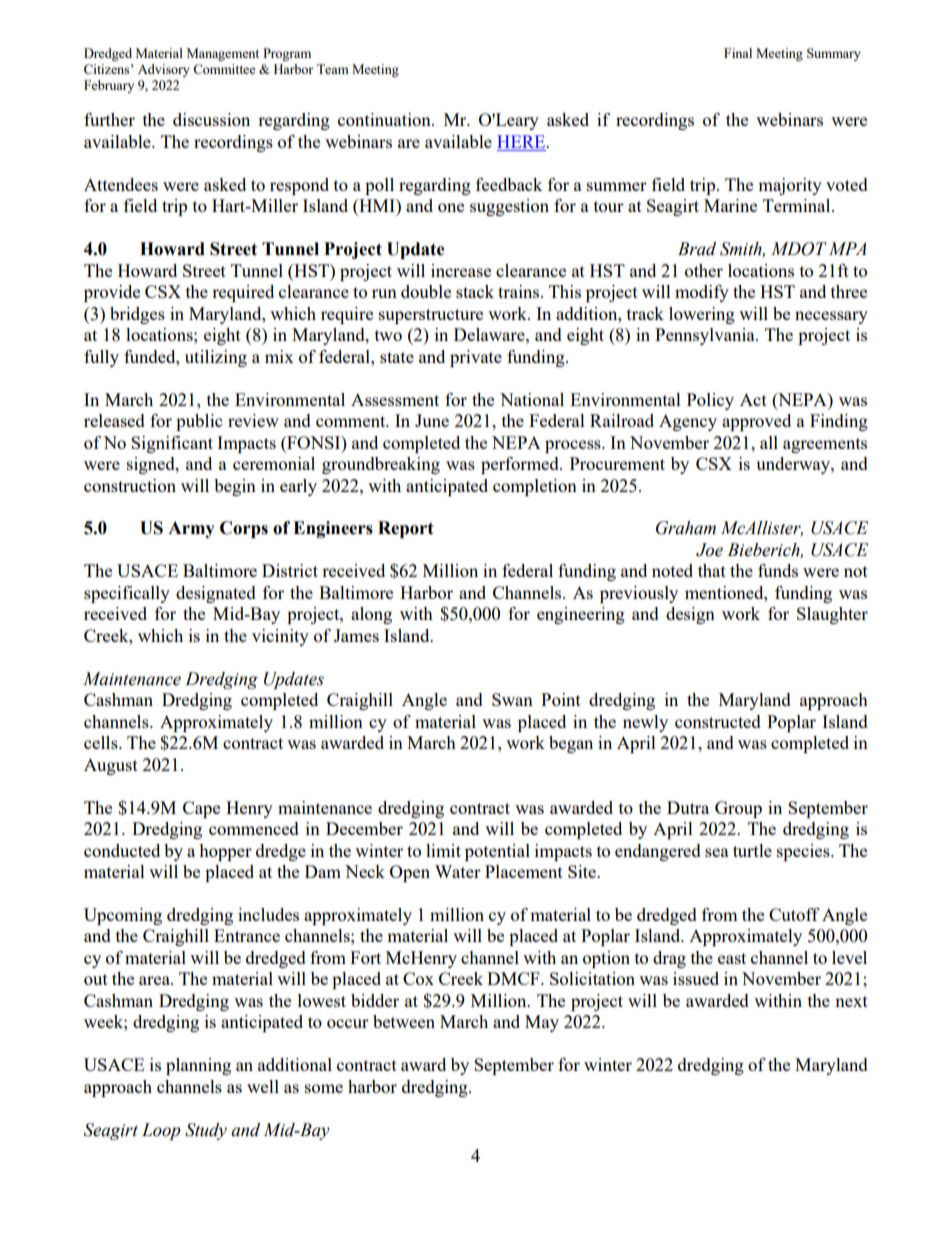 This page has width=952, height=1233. What do you see at coordinates (127, 594) in the page?
I see `specifically` at bounding box center [127, 594].
